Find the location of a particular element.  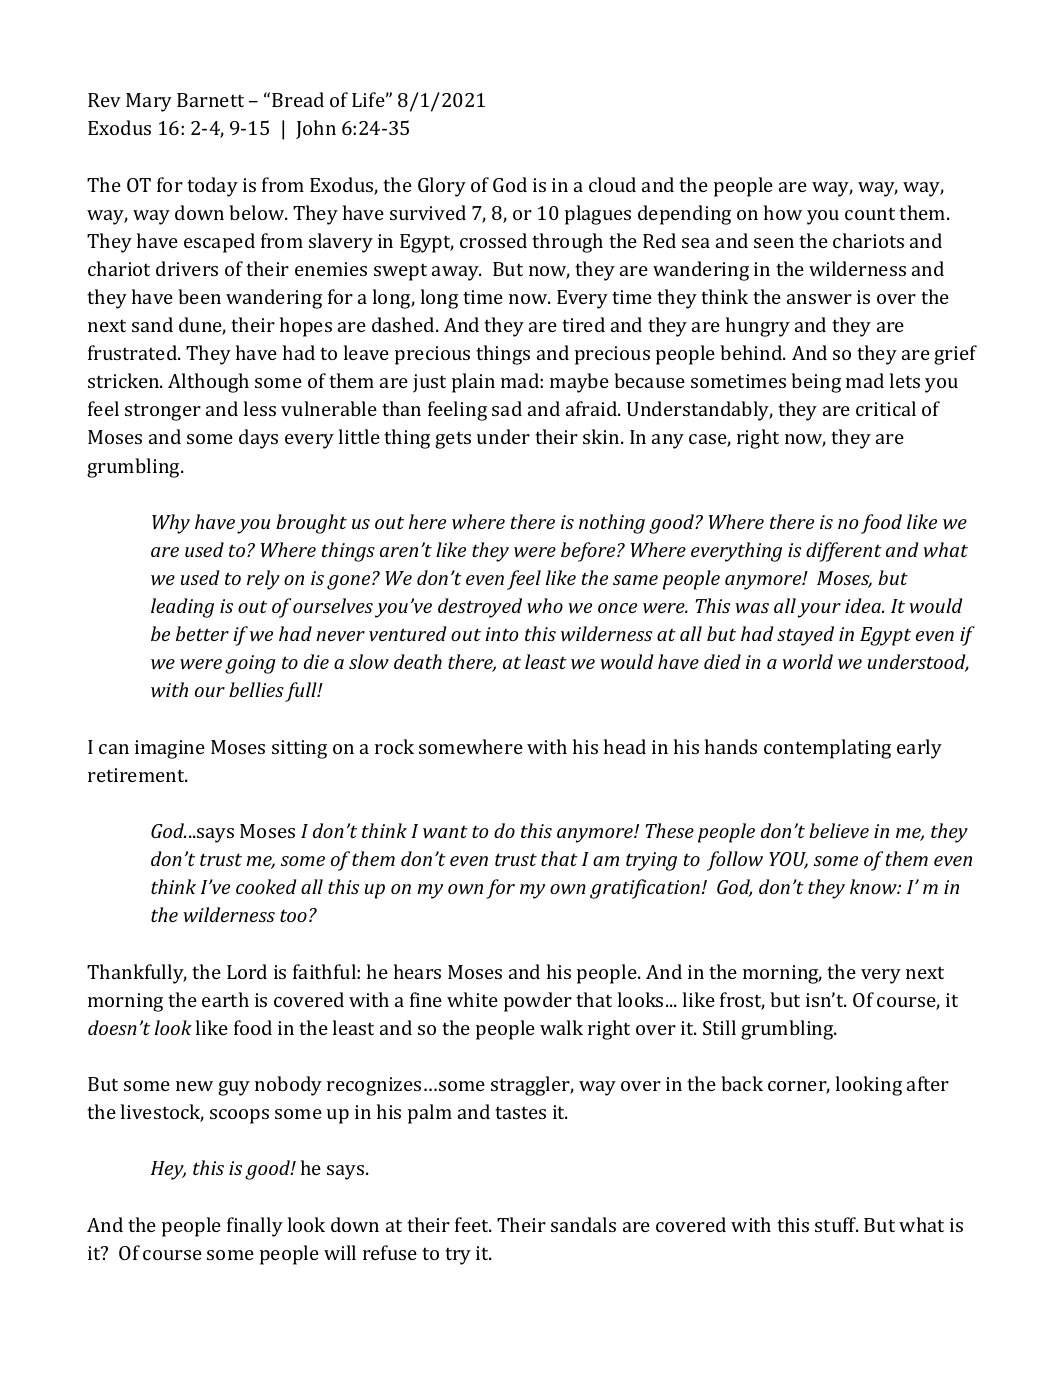

cloud is located at coordinates (612, 184).
